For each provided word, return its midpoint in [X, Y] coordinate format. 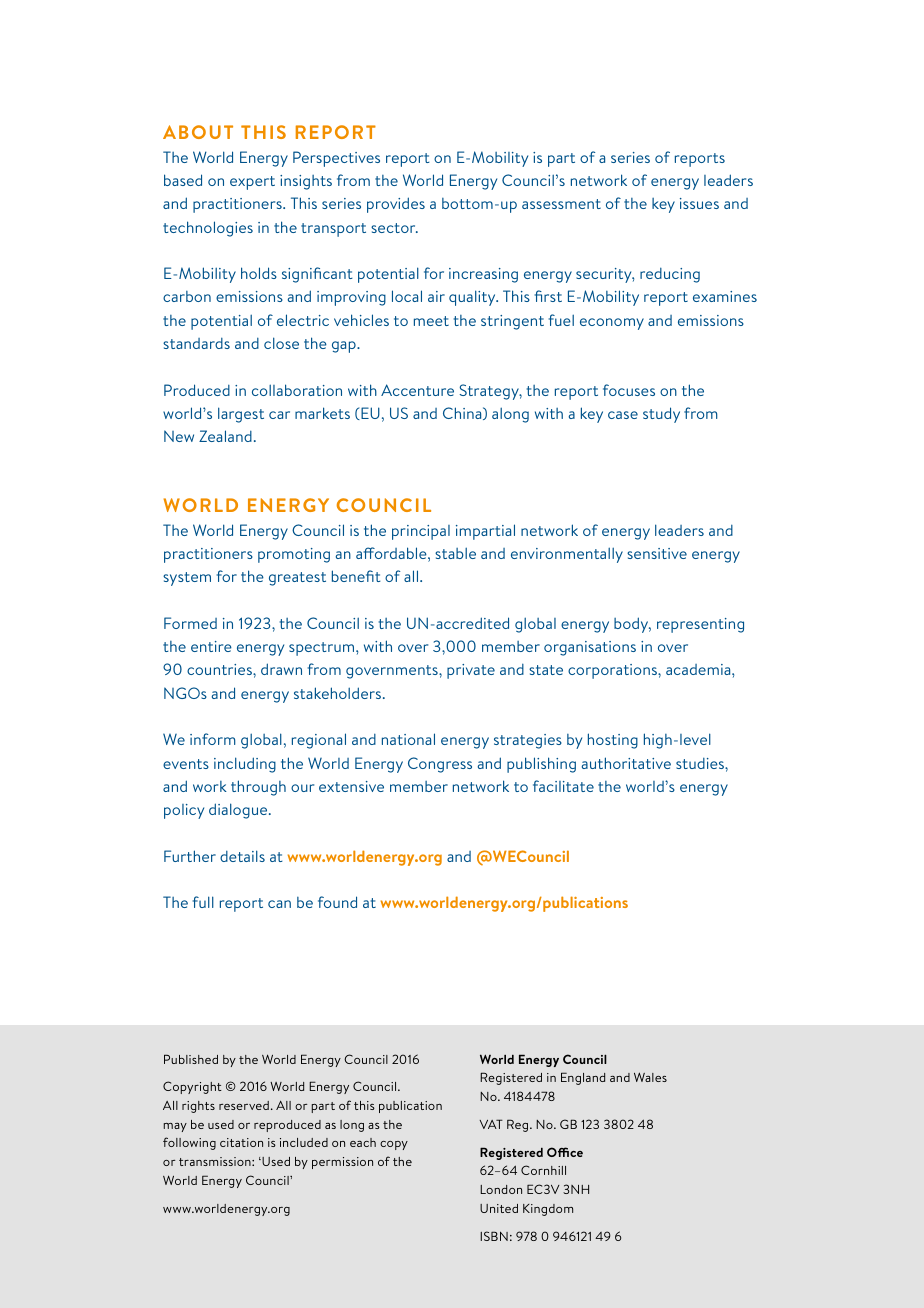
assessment [561, 204]
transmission [216, 1161]
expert [252, 183]
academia [699, 669]
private [471, 671]
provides [396, 205]
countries [220, 669]
